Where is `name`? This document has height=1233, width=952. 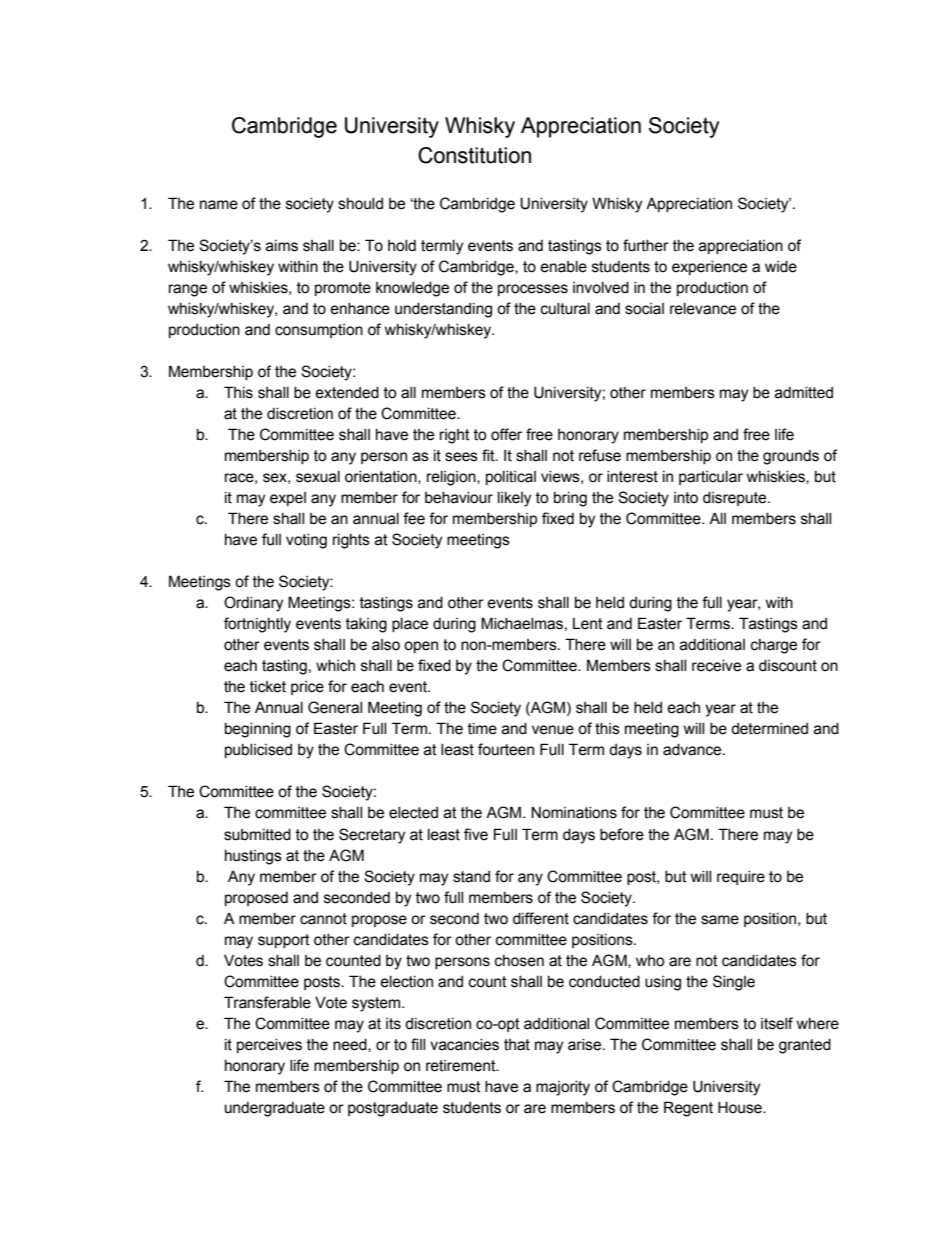
name is located at coordinates (219, 205).
